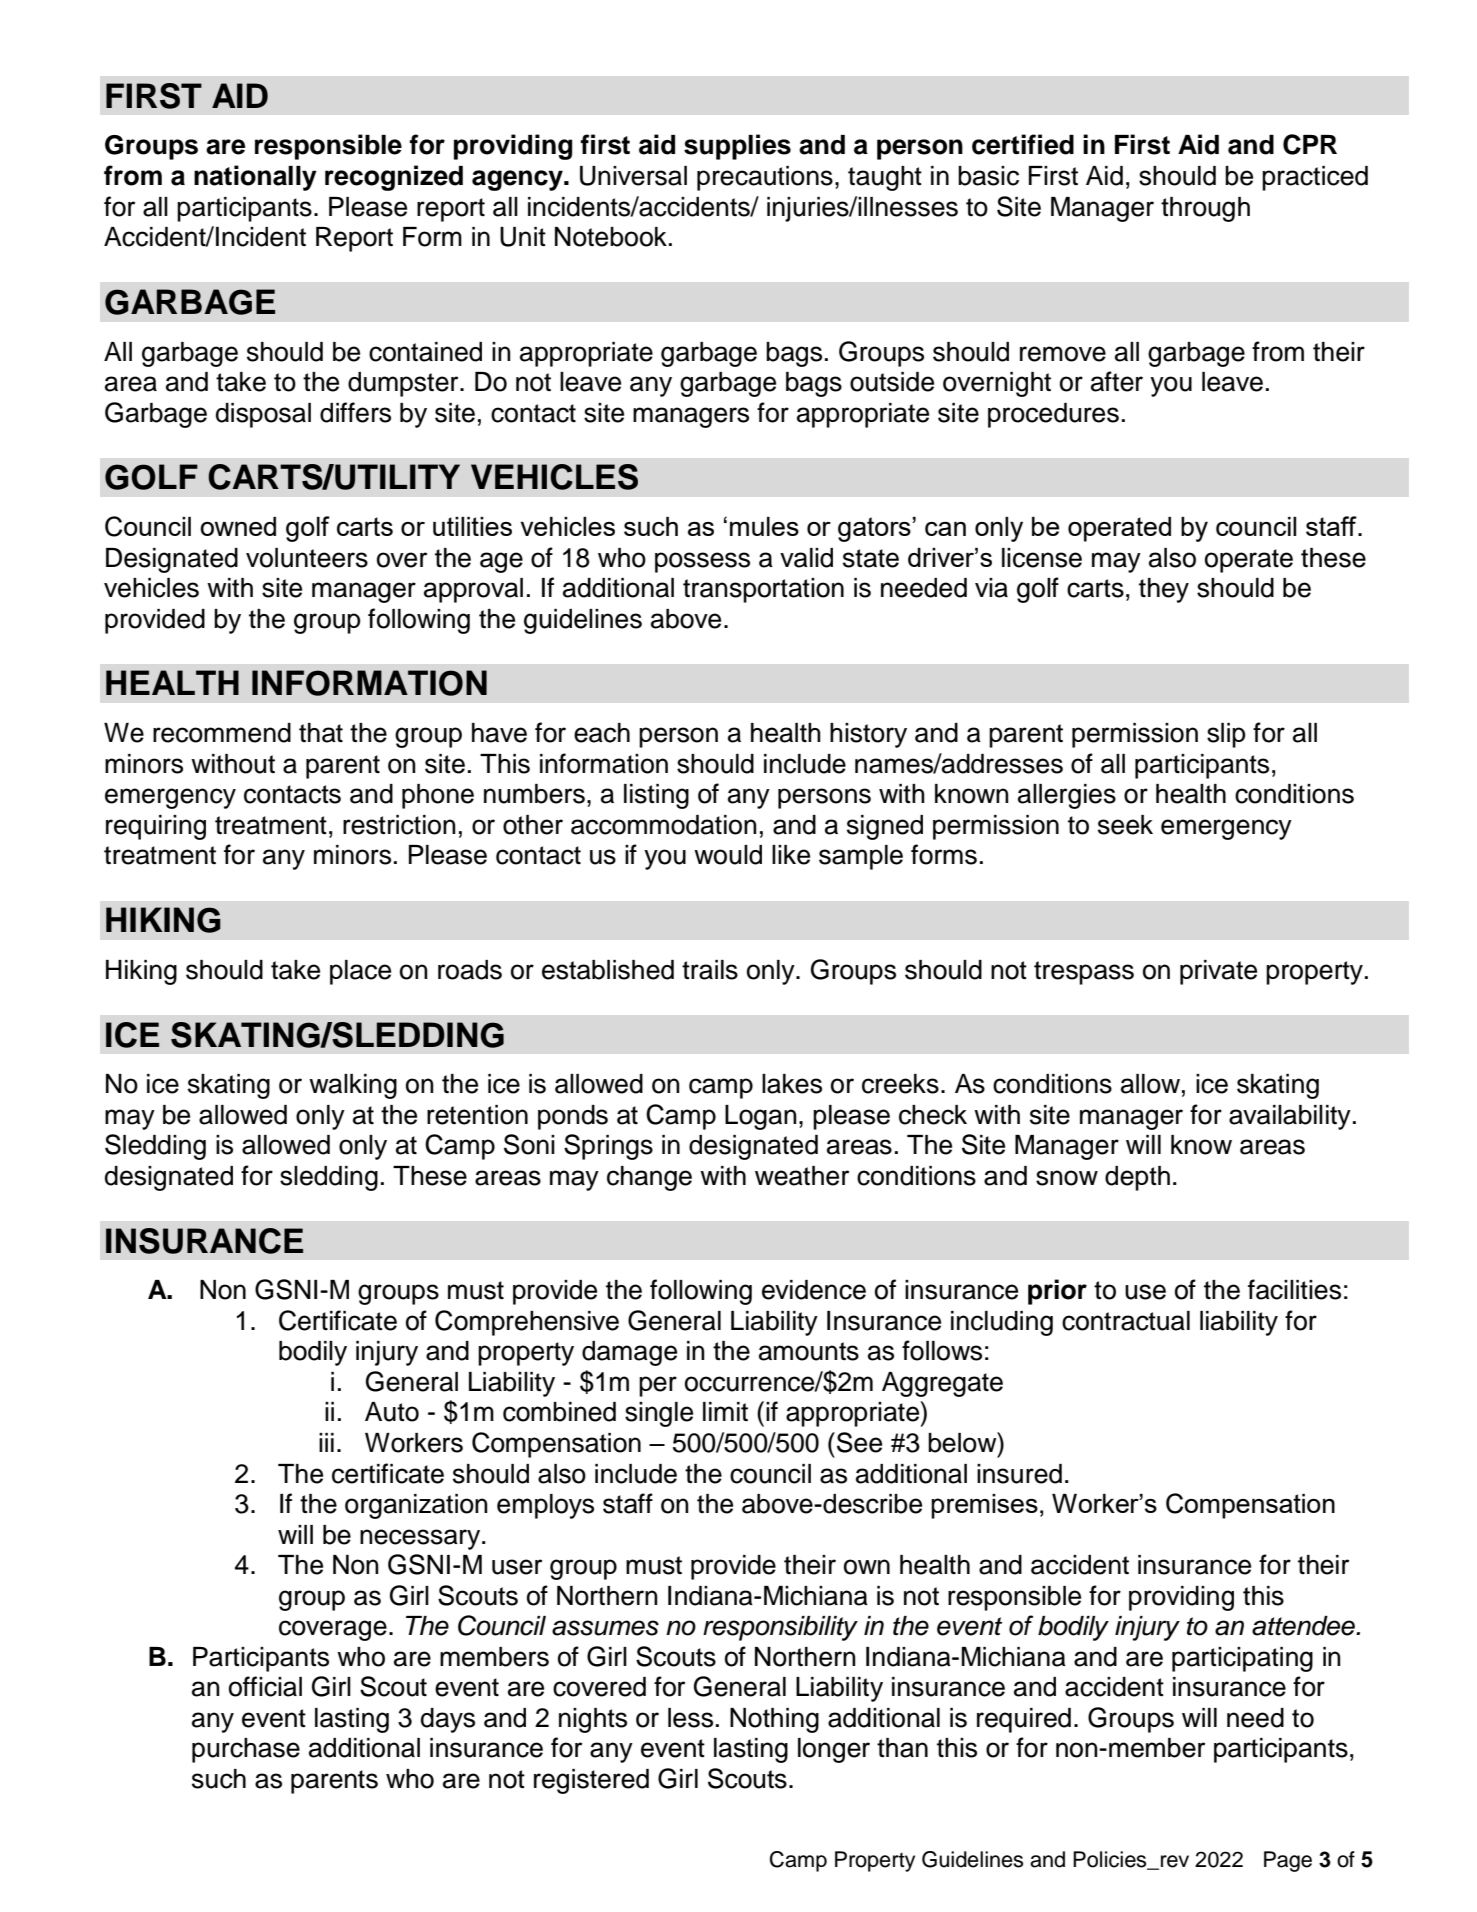 The image size is (1477, 1912). Describe the element at coordinates (774, 1720) in the screenshot. I see `Nothing` at that location.
